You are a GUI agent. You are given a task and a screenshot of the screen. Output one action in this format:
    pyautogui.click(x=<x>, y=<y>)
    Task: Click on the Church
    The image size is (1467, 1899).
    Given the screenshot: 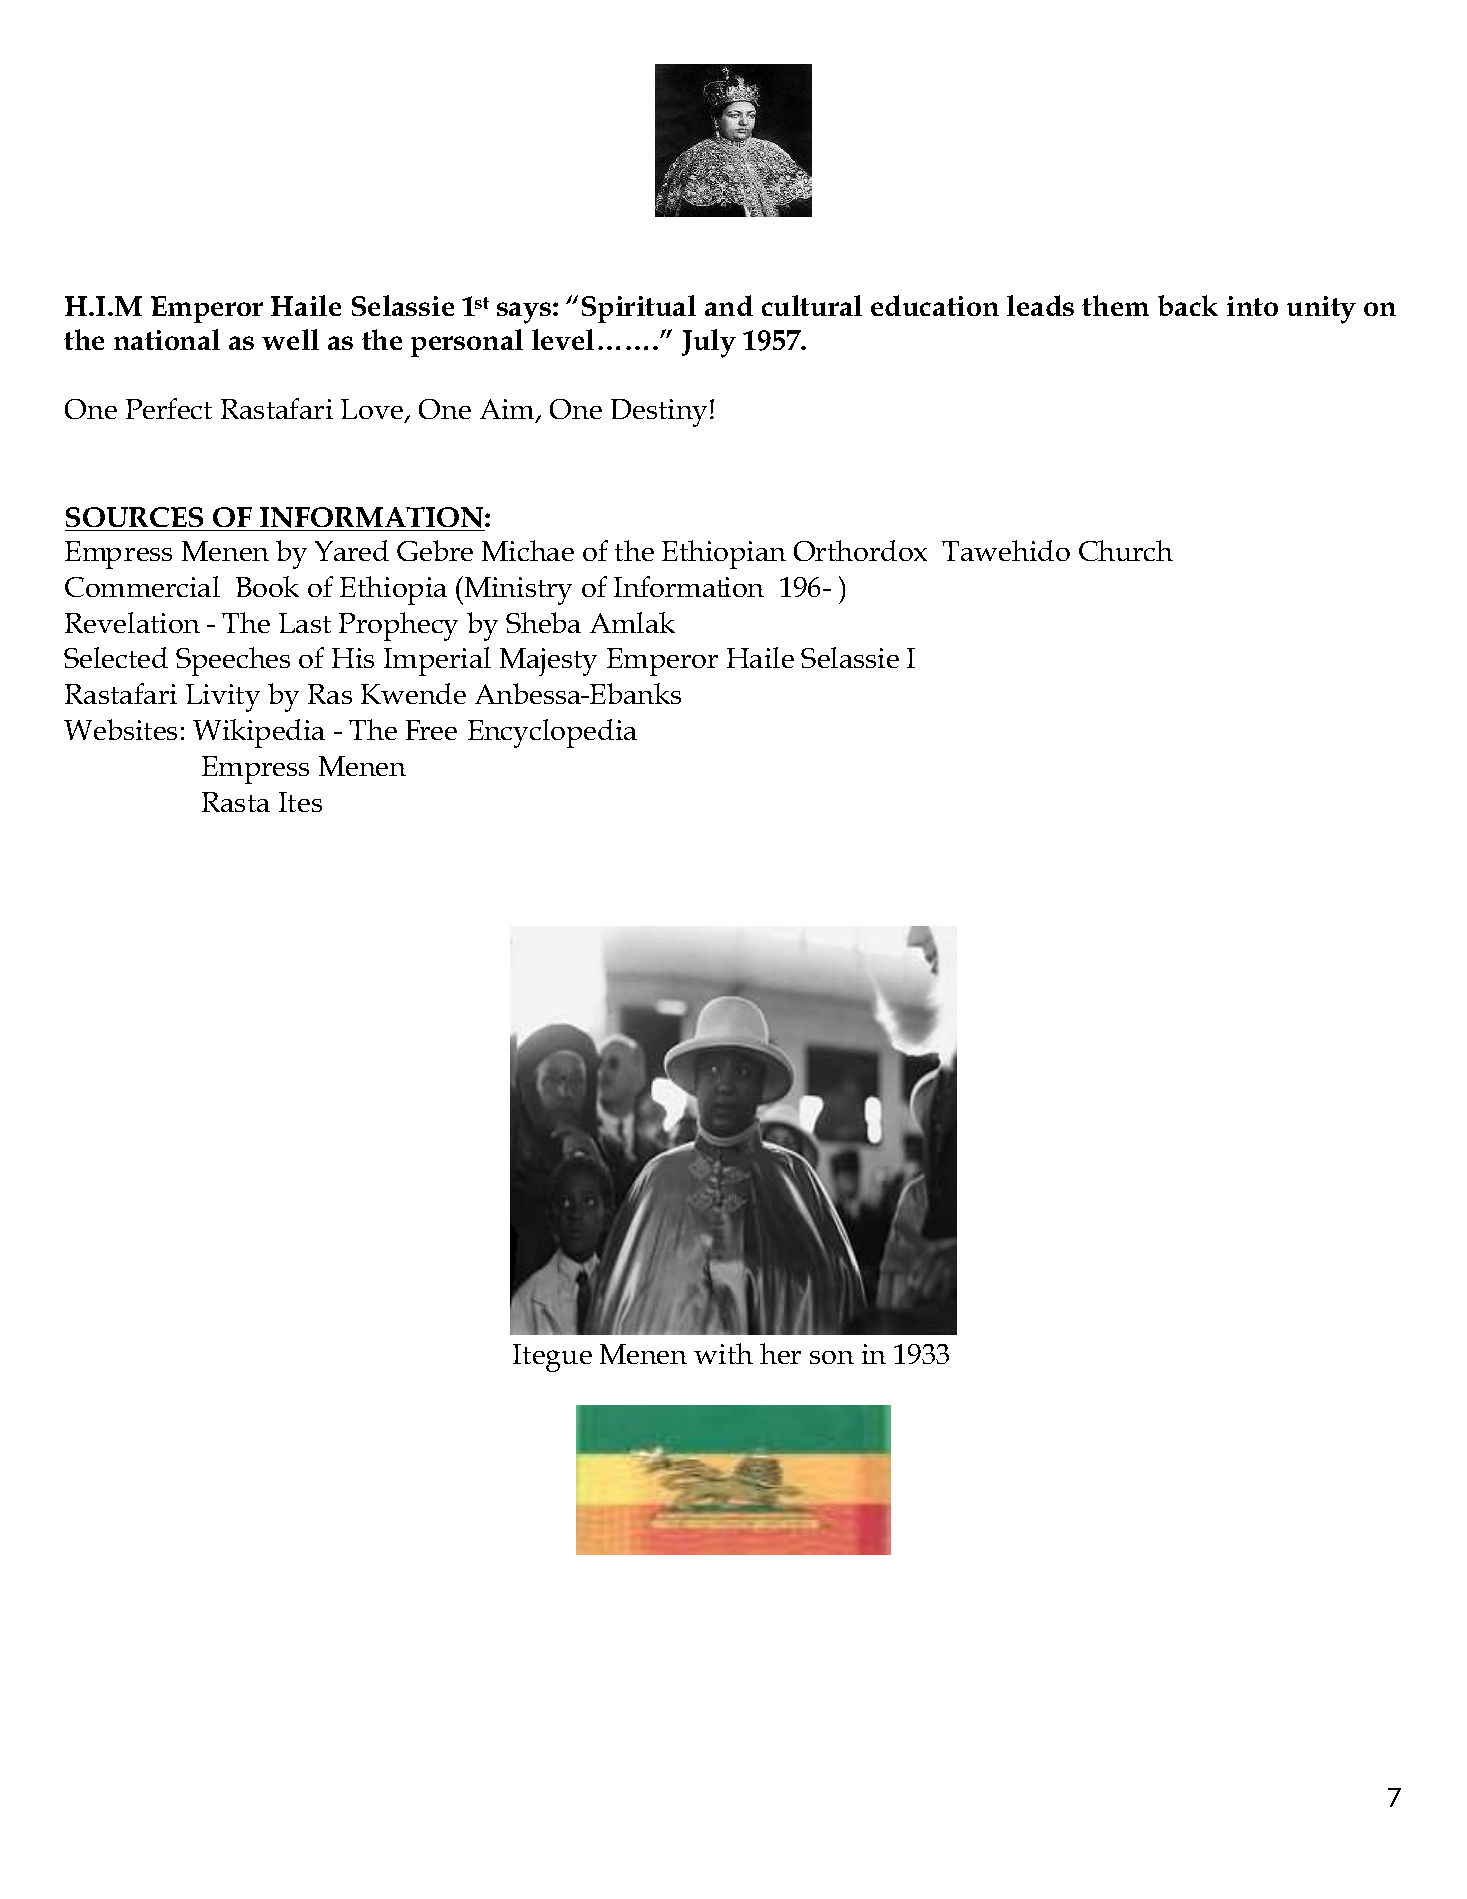 What is the action you would take?
    pyautogui.click(x=1126, y=550)
